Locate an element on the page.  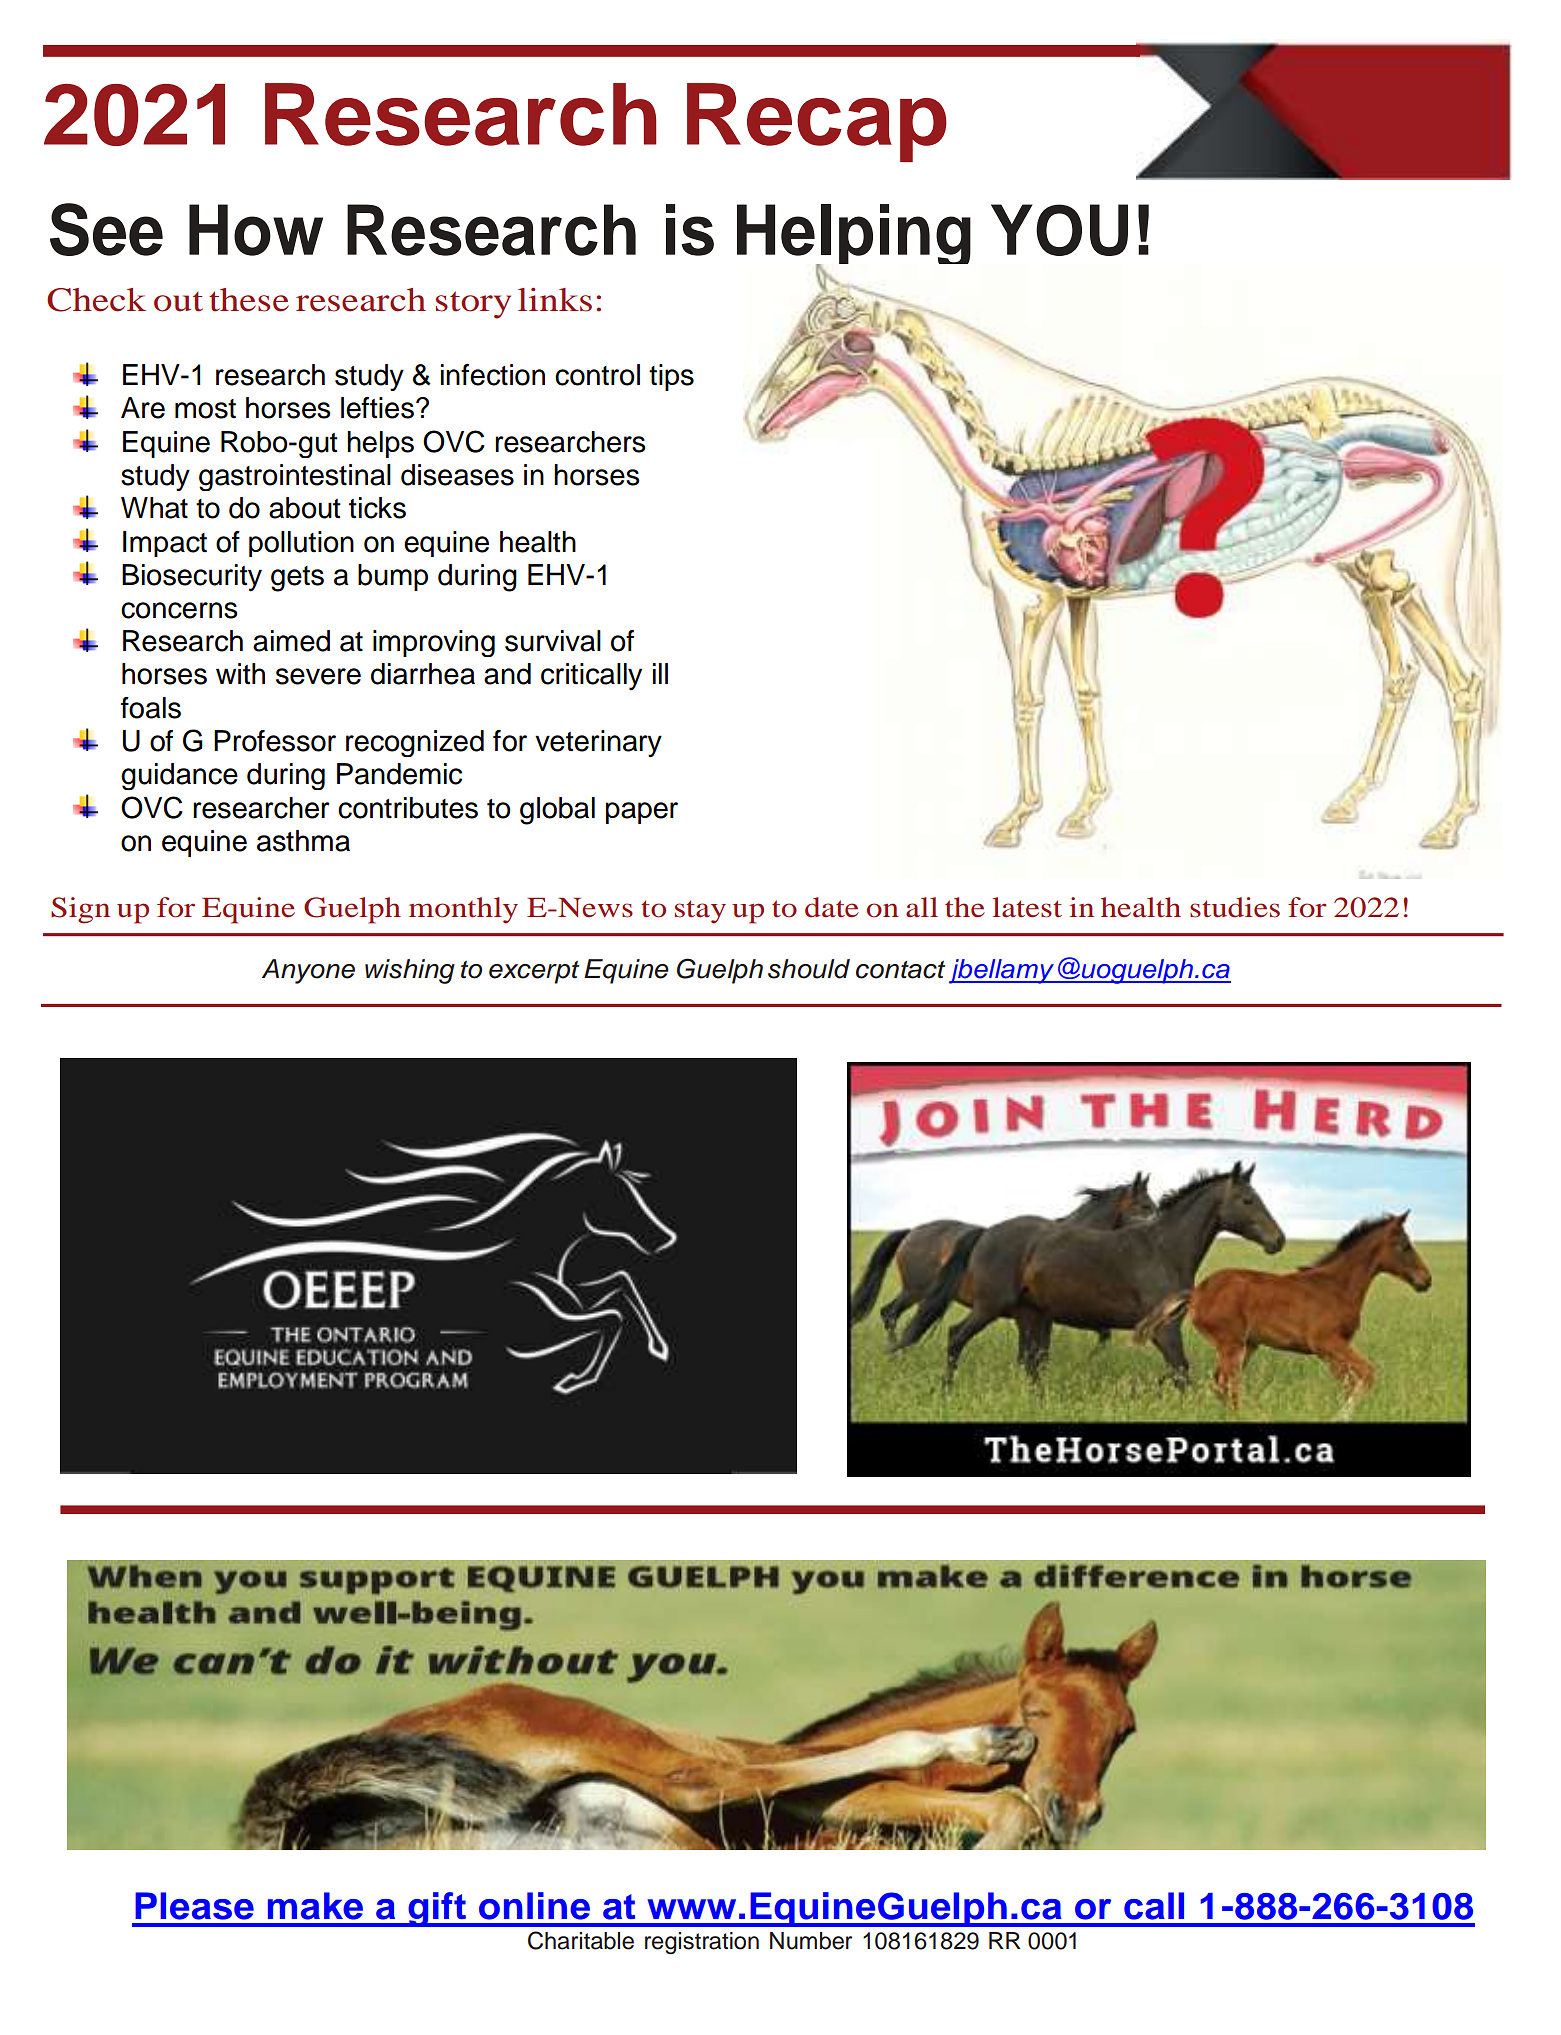
latest is located at coordinates (1027, 907).
